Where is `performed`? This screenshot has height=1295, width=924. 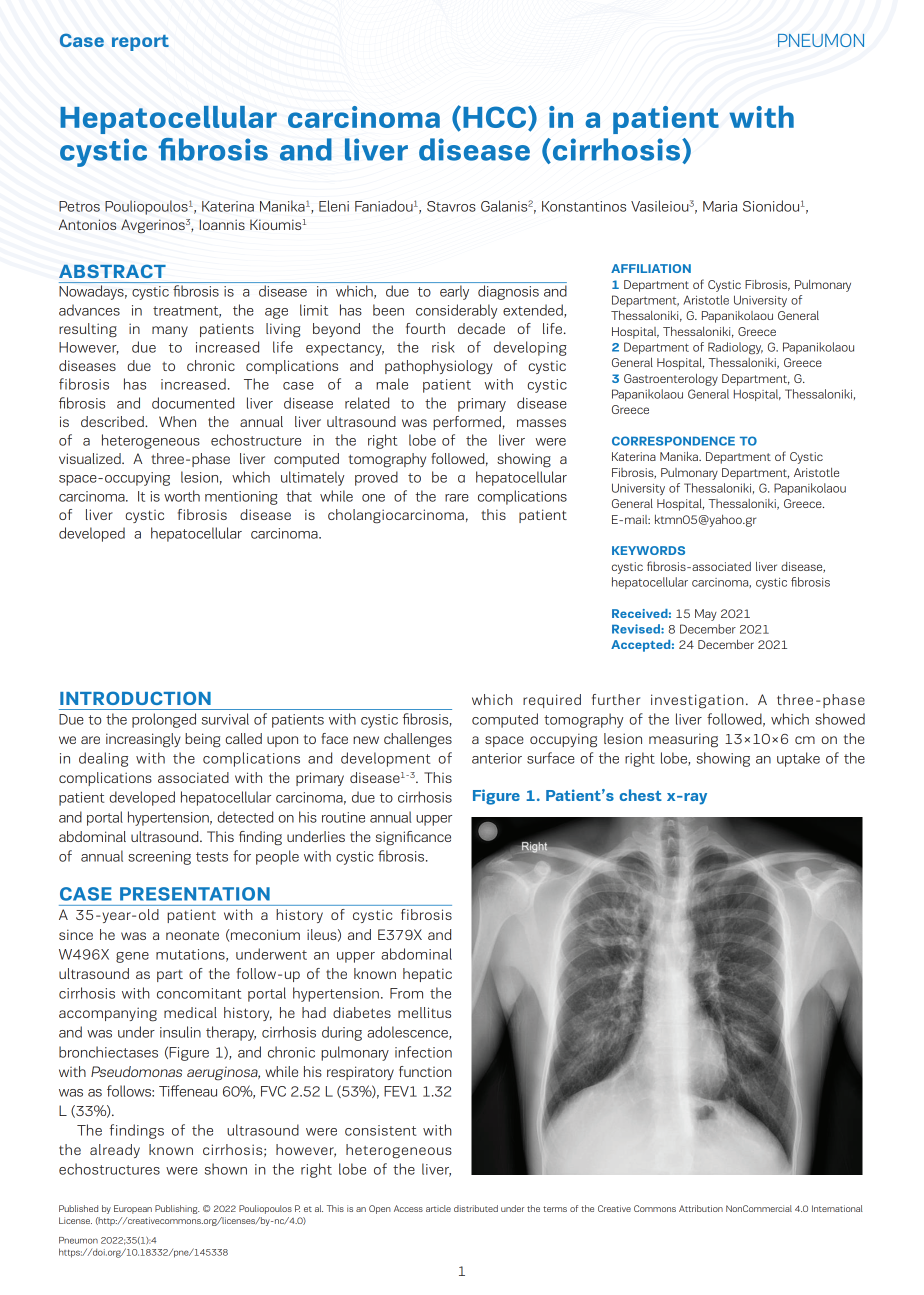 performed is located at coordinates (467, 423).
